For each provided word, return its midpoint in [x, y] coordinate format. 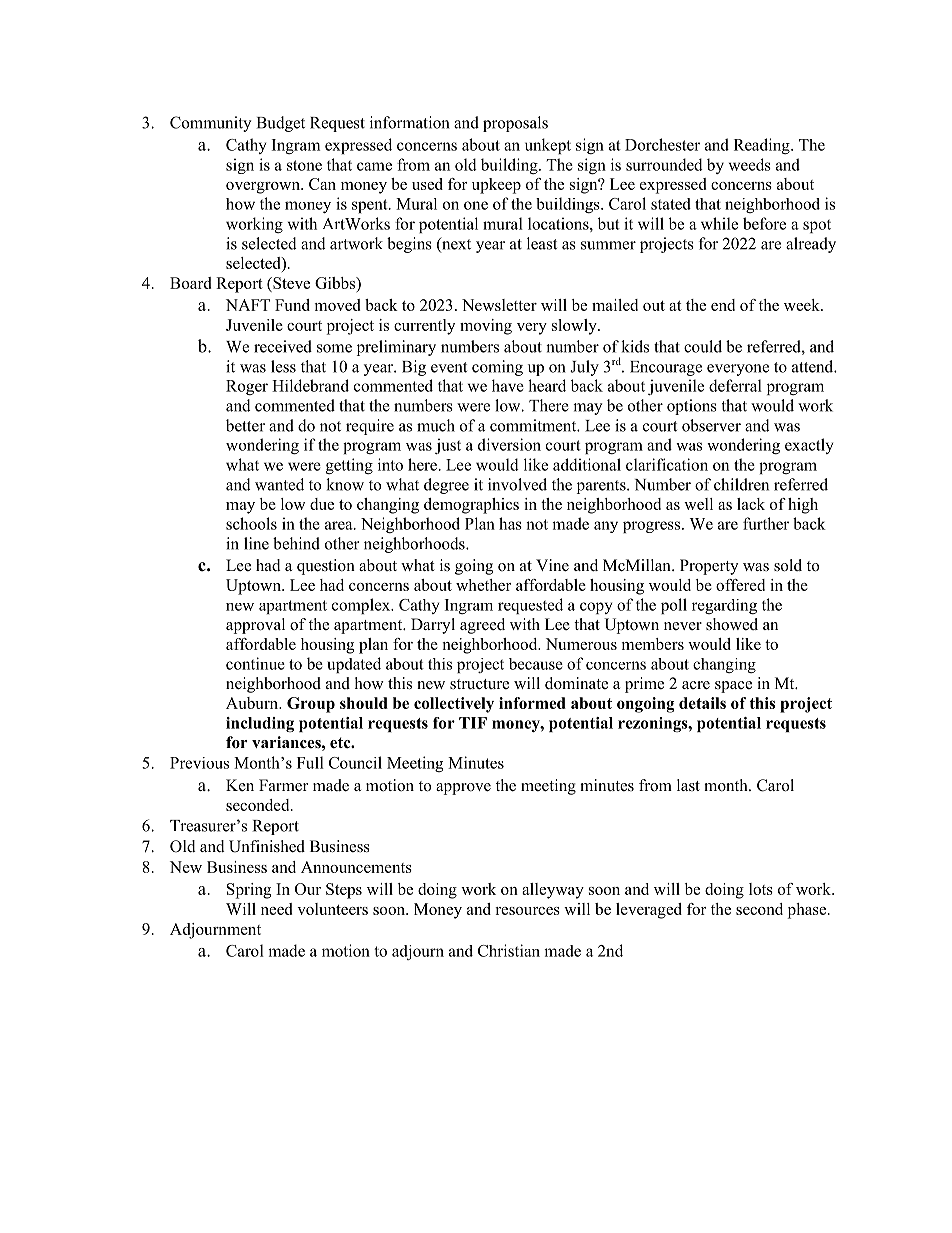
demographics [471, 506]
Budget [281, 124]
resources [527, 911]
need [276, 909]
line [256, 543]
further [766, 523]
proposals [515, 124]
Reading [763, 146]
